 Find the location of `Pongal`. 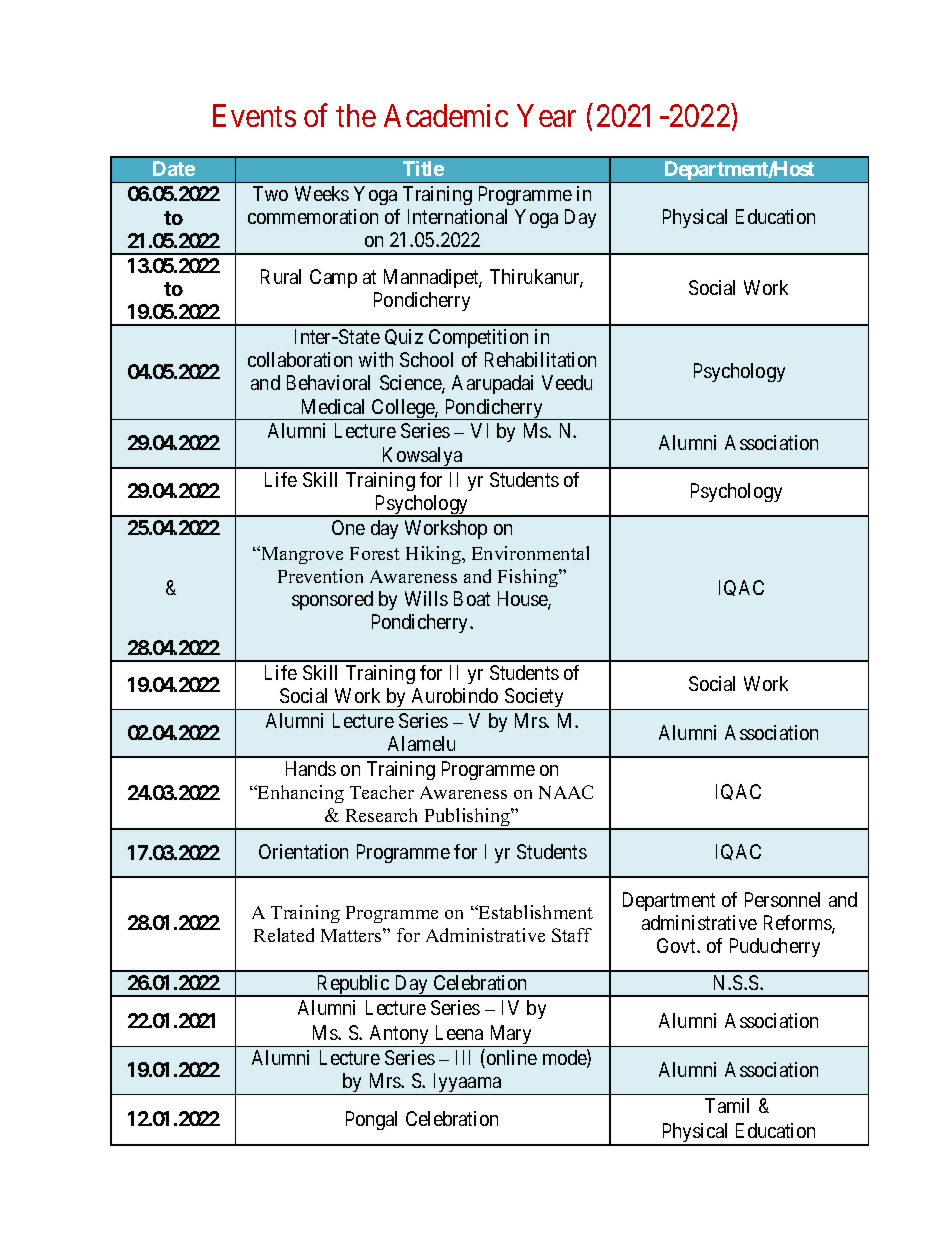

Pongal is located at coordinates (371, 1120).
